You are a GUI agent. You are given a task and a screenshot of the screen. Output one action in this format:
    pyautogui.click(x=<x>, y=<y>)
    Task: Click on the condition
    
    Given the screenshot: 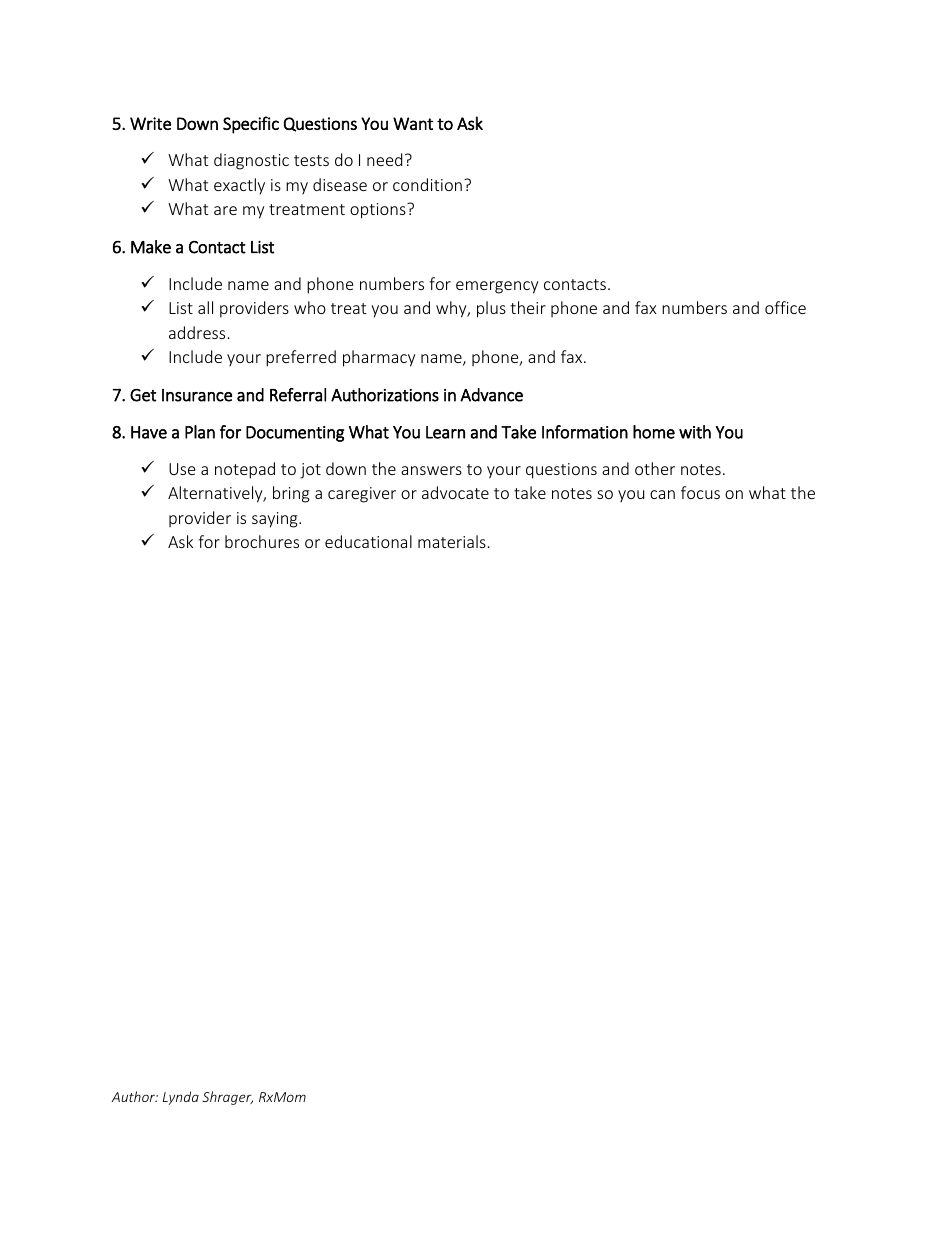 What is the action you would take?
    pyautogui.click(x=427, y=184)
